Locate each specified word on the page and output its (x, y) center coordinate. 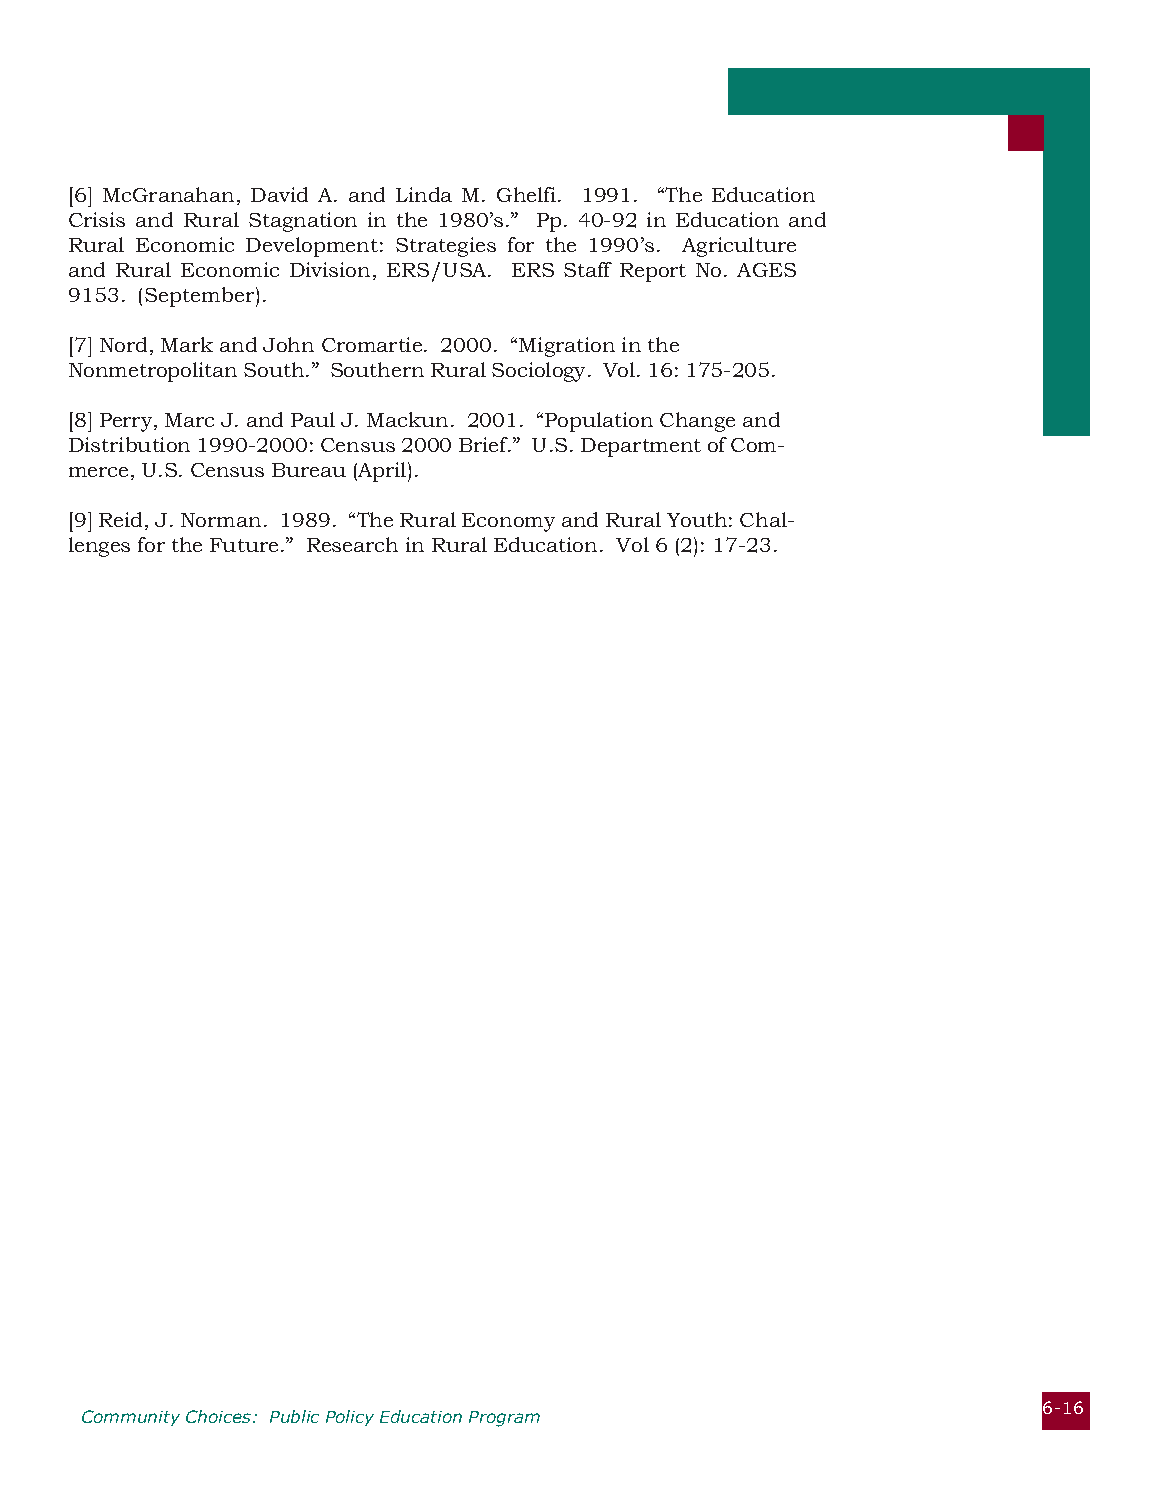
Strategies (446, 247)
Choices (218, 1416)
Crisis (97, 219)
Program (504, 1419)
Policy (350, 1418)
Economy (508, 522)
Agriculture (739, 247)
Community (131, 1418)
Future (244, 545)
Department (641, 447)
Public (294, 1416)
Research (352, 544)
